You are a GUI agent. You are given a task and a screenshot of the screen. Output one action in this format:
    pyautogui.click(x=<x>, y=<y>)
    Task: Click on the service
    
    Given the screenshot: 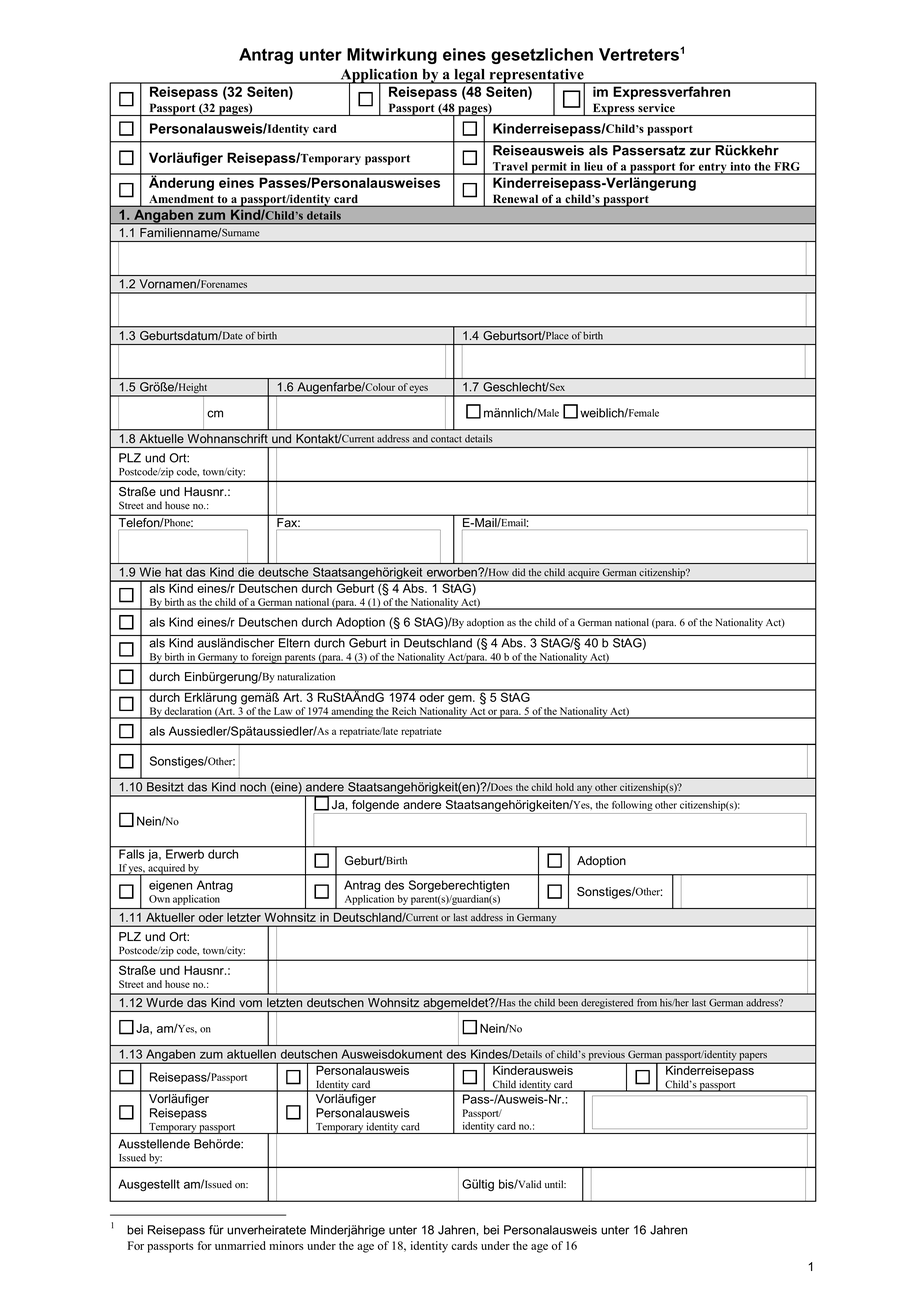 What is the action you would take?
    pyautogui.click(x=656, y=108)
